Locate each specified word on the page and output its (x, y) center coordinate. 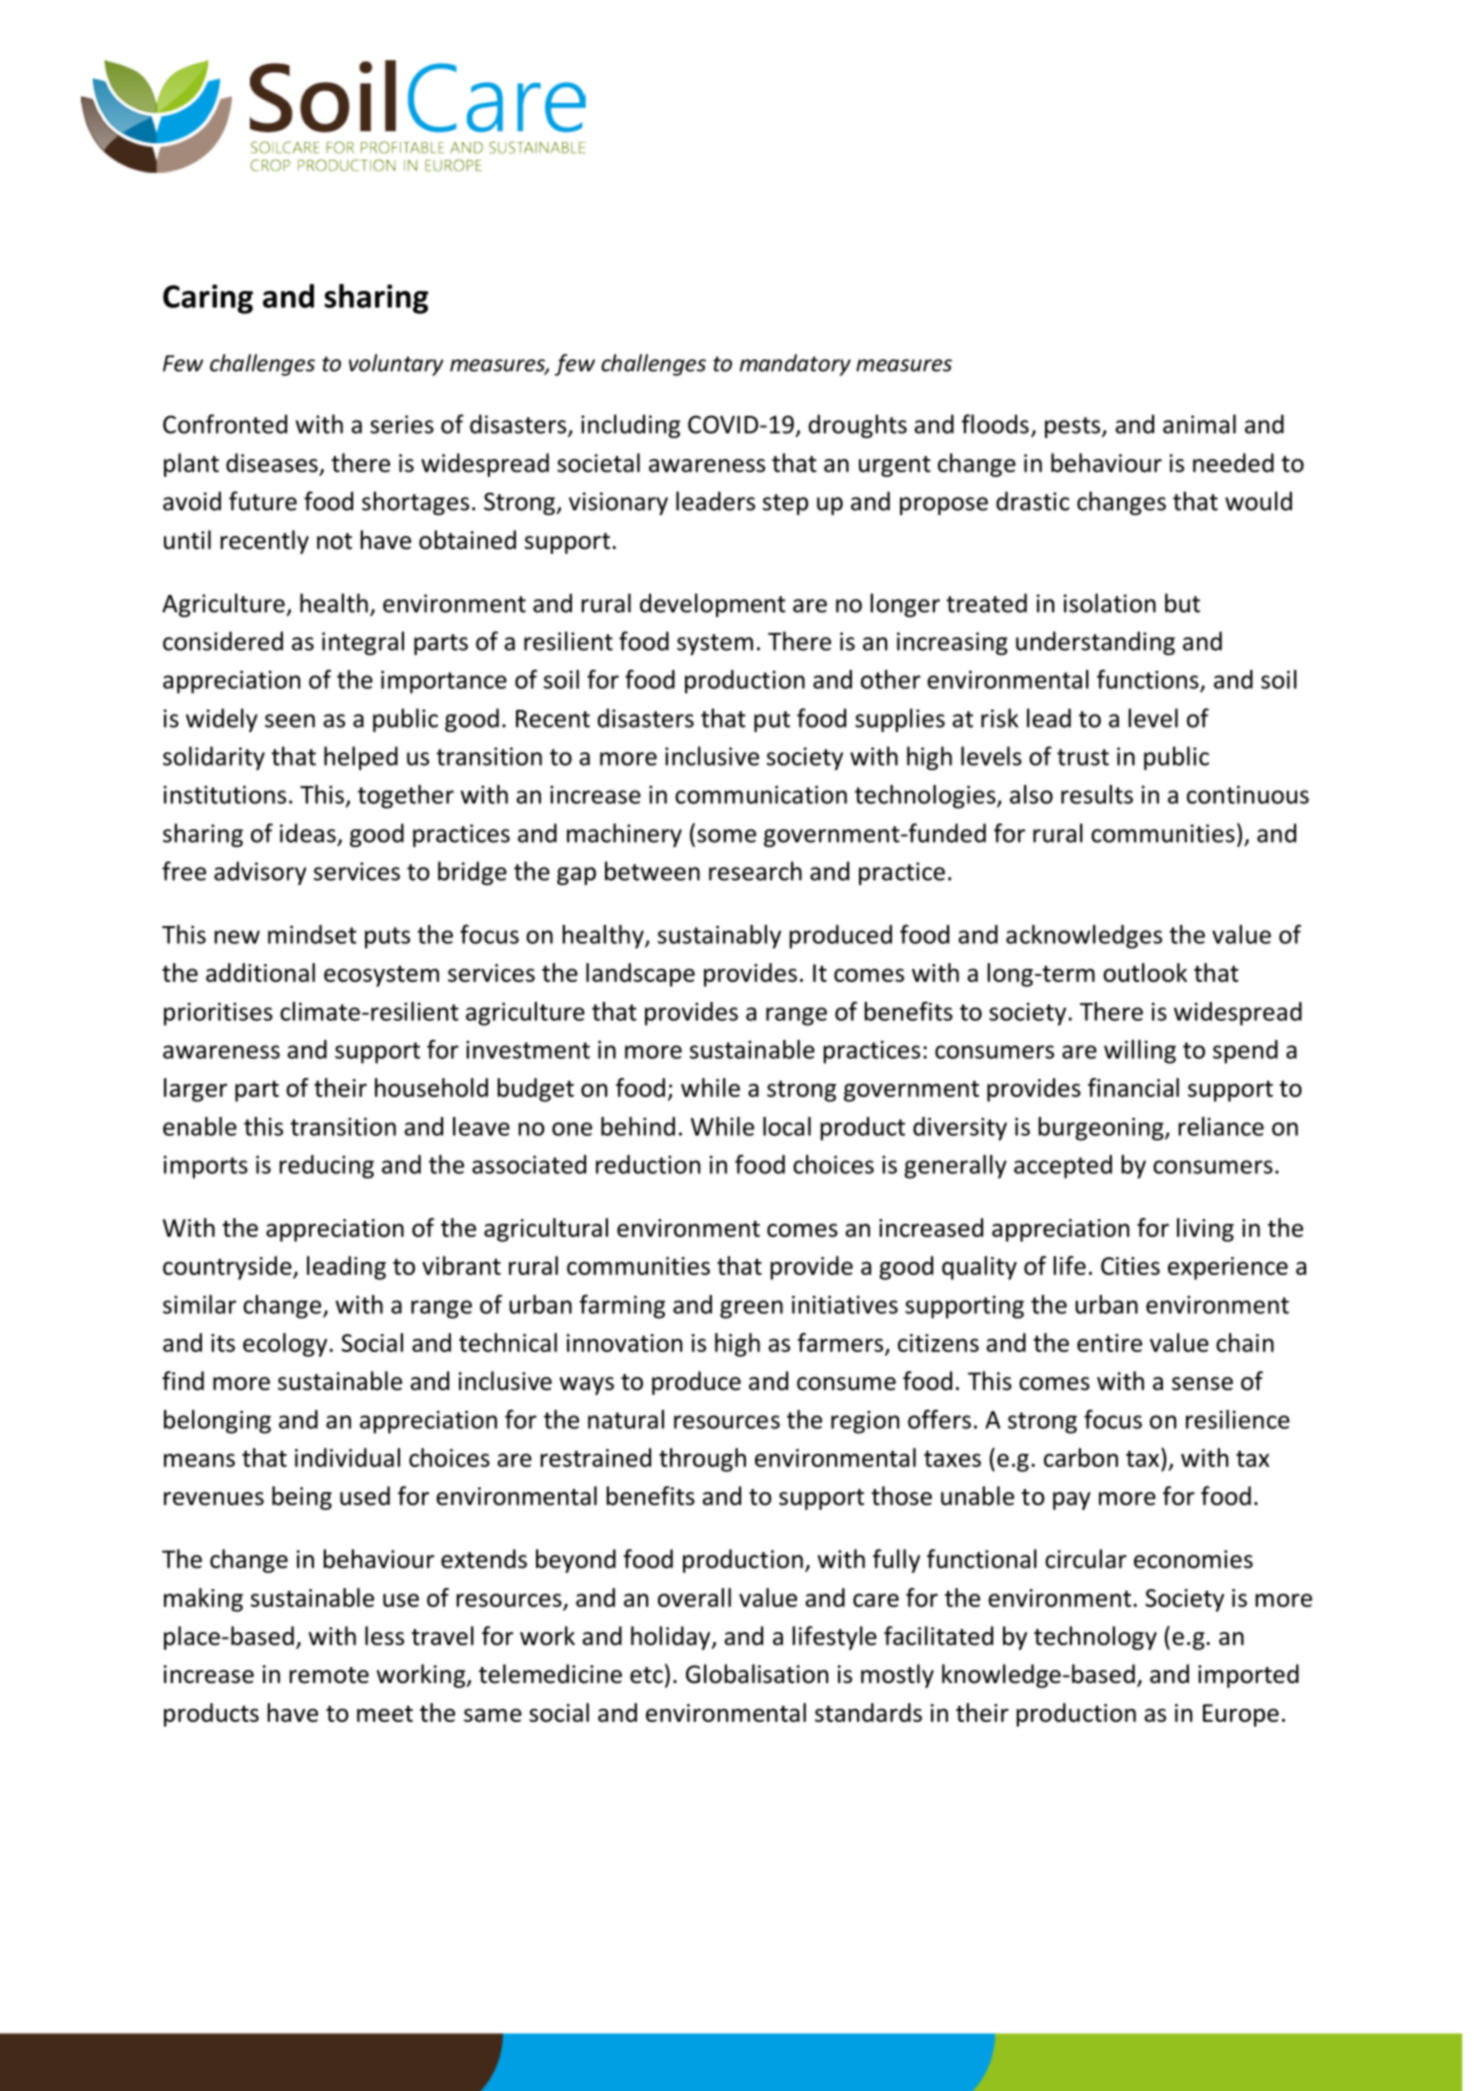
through (702, 1460)
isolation (1110, 603)
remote (329, 1675)
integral (363, 643)
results (1097, 794)
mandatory (795, 365)
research (755, 871)
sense (1202, 1384)
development (713, 605)
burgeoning (1102, 1129)
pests (1074, 427)
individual (347, 1457)
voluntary (396, 365)
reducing (326, 1167)
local (787, 1126)
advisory (260, 873)
